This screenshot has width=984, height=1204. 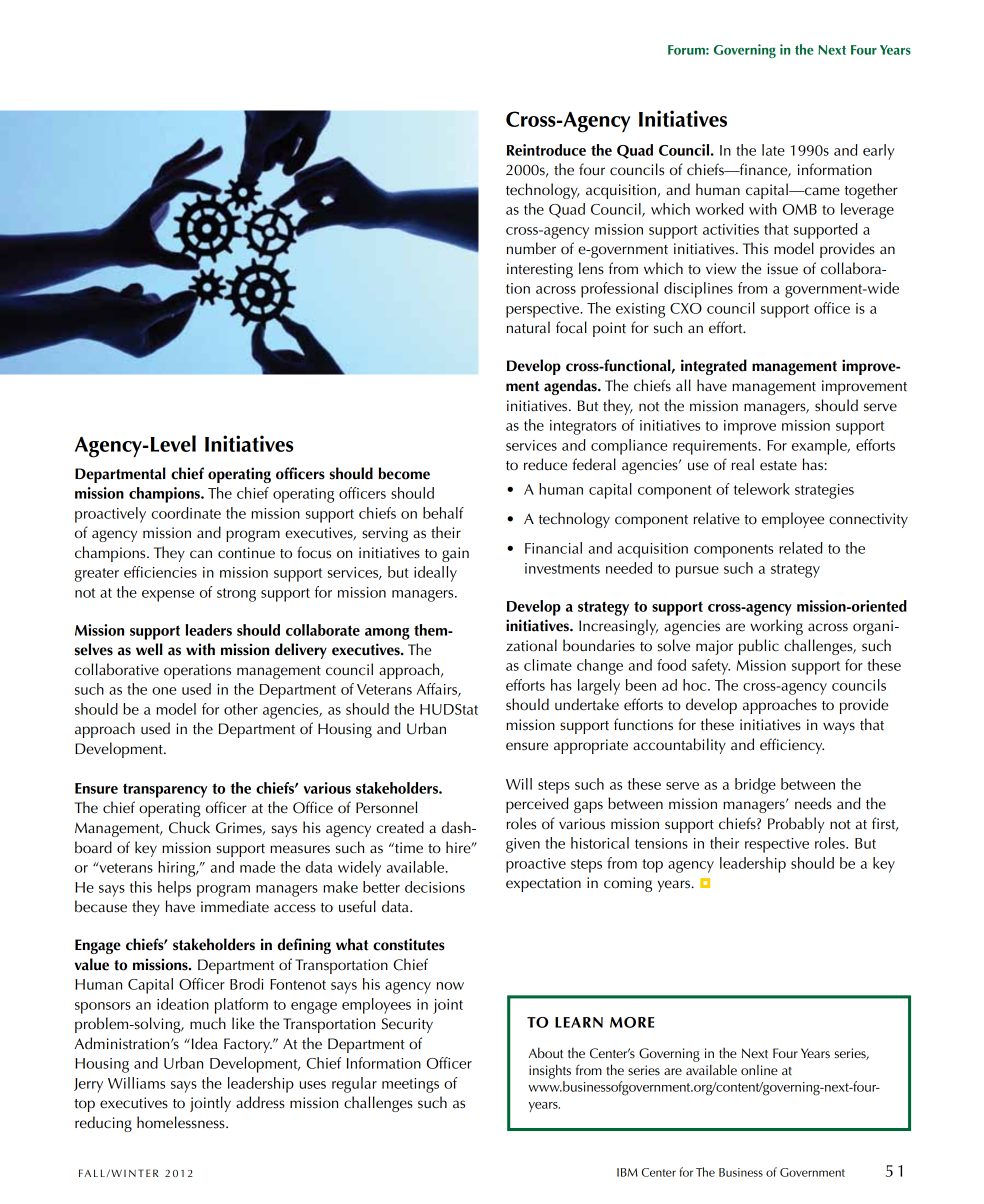 I want to click on well, so click(x=149, y=649).
